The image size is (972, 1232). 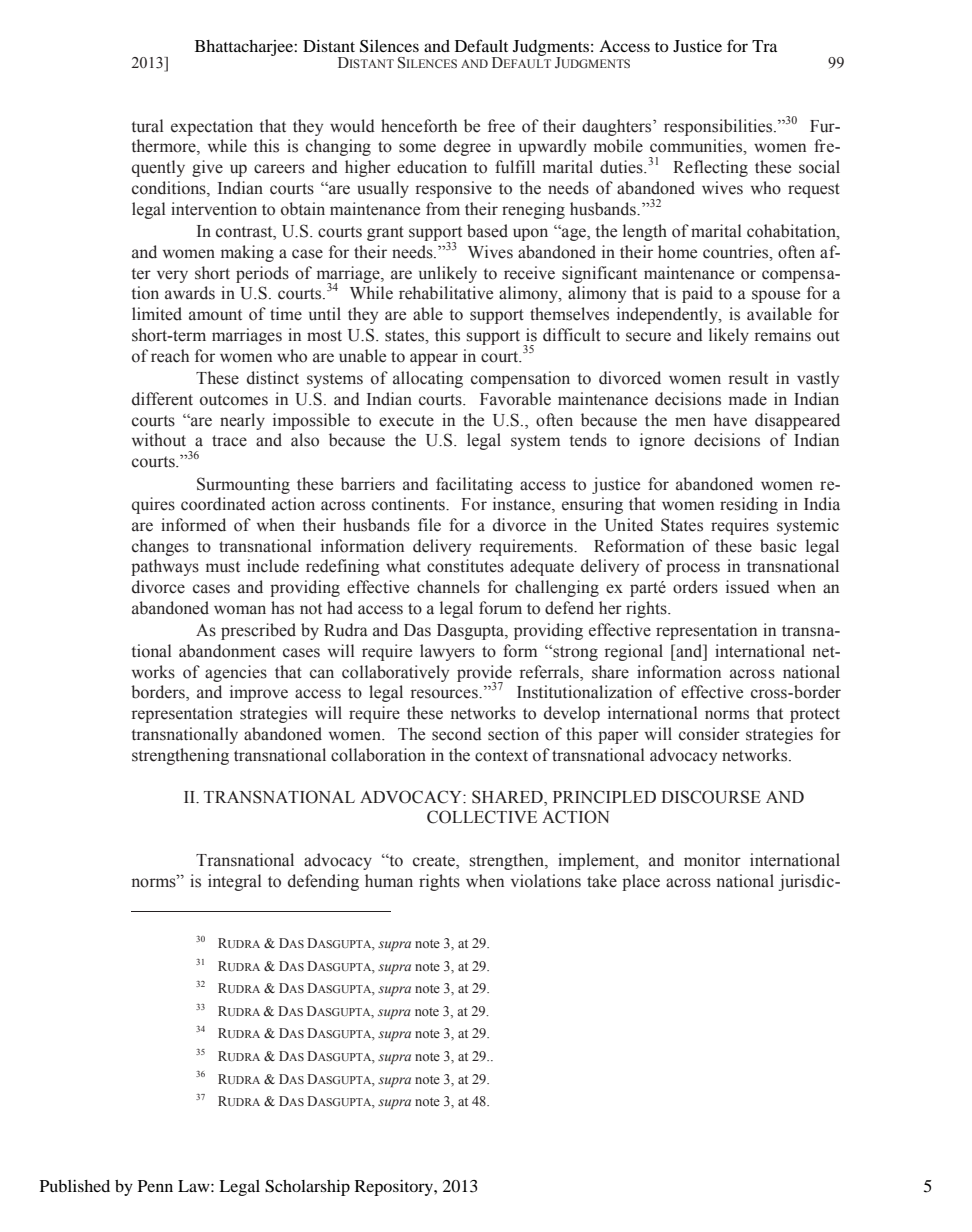 What do you see at coordinates (159, 440) in the screenshot?
I see `without` at bounding box center [159, 440].
